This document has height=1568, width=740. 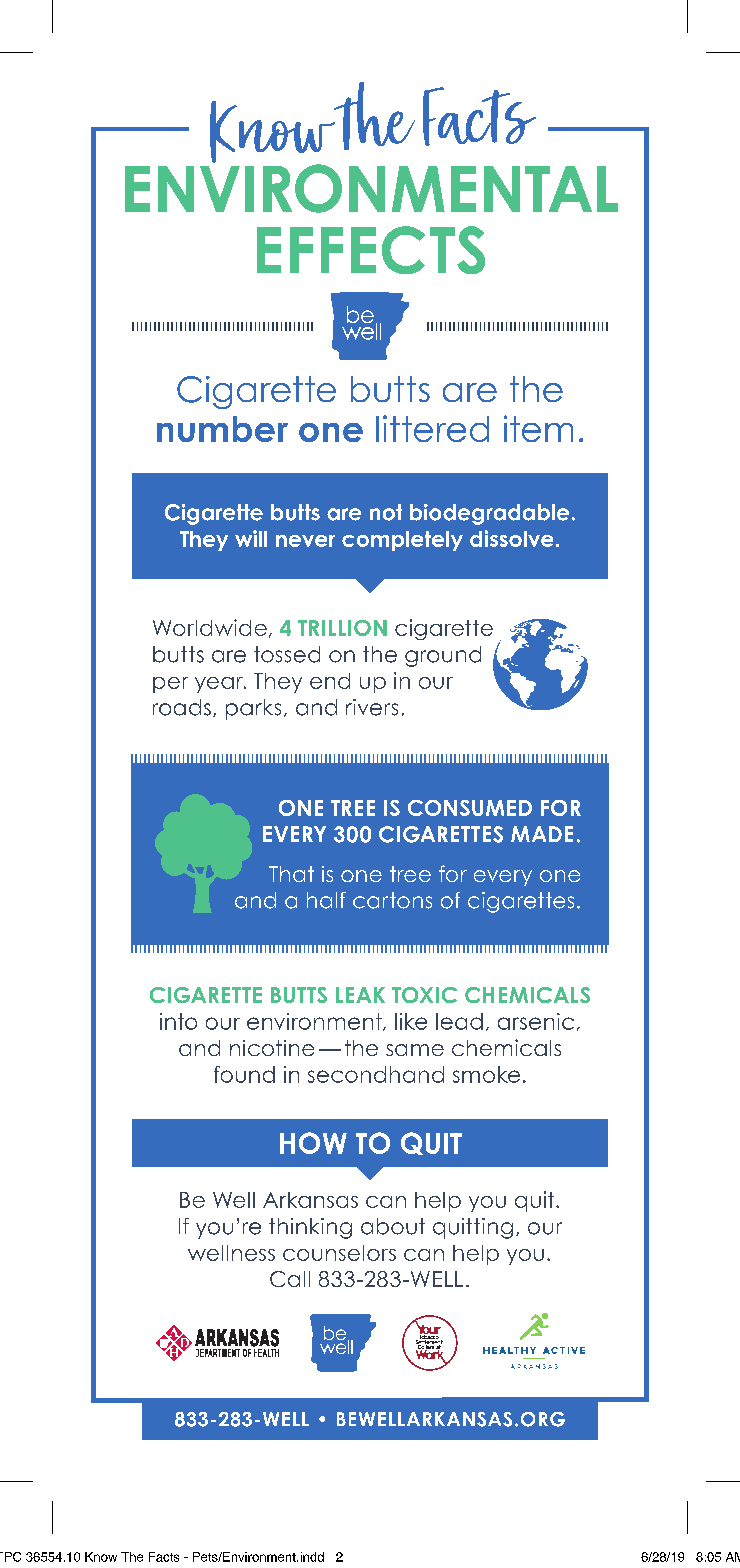 I want to click on EFFECTS, so click(x=371, y=250).
